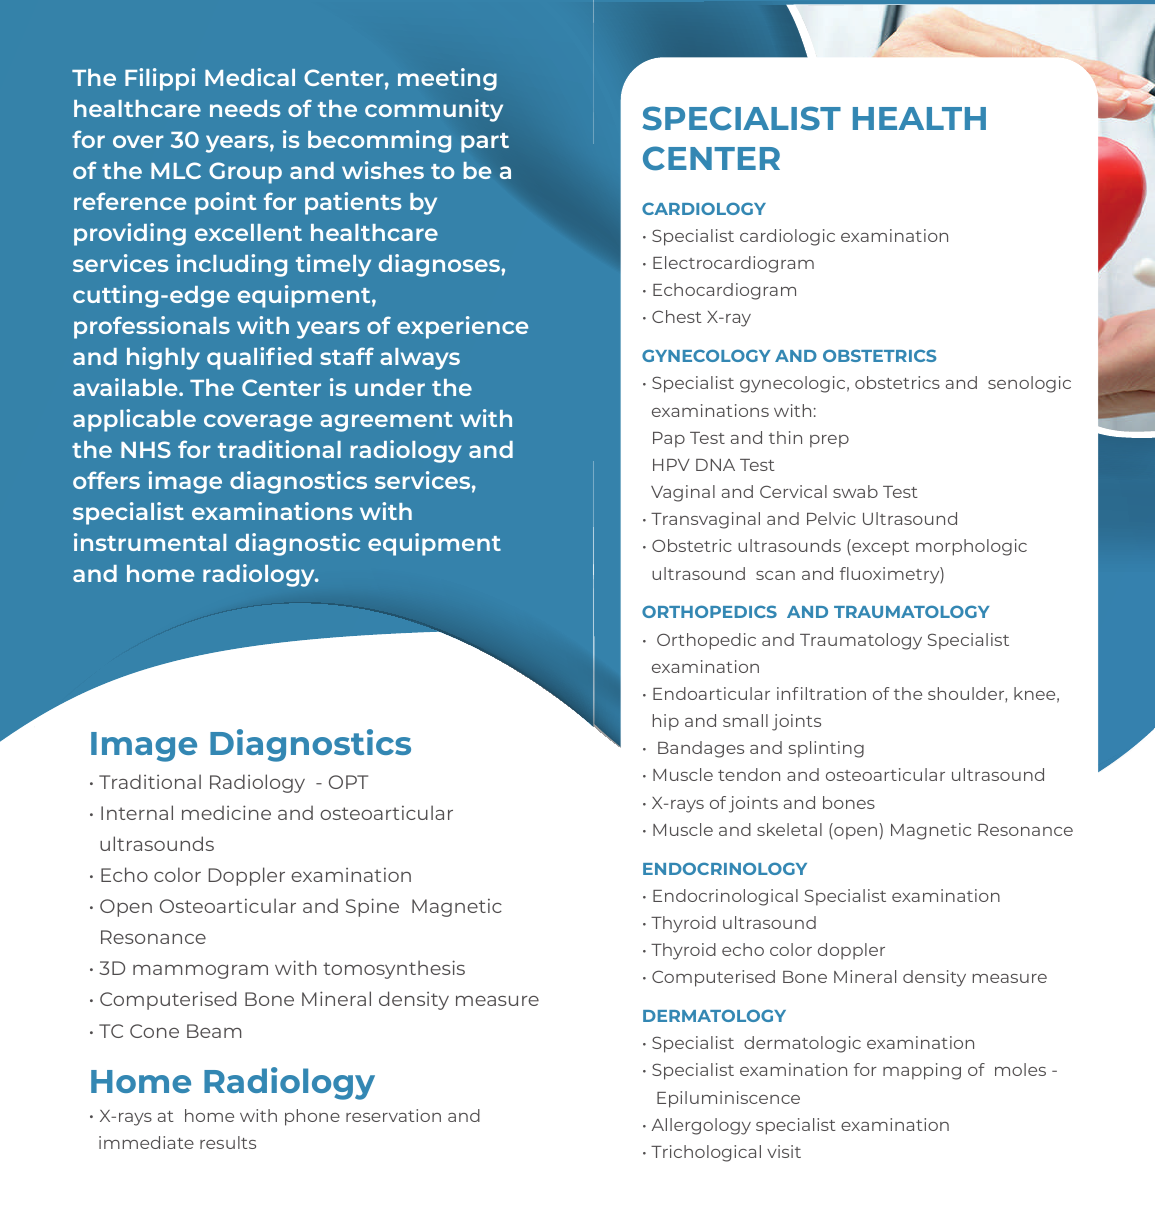 The image size is (1155, 1210). I want to click on needs, so click(245, 108).
